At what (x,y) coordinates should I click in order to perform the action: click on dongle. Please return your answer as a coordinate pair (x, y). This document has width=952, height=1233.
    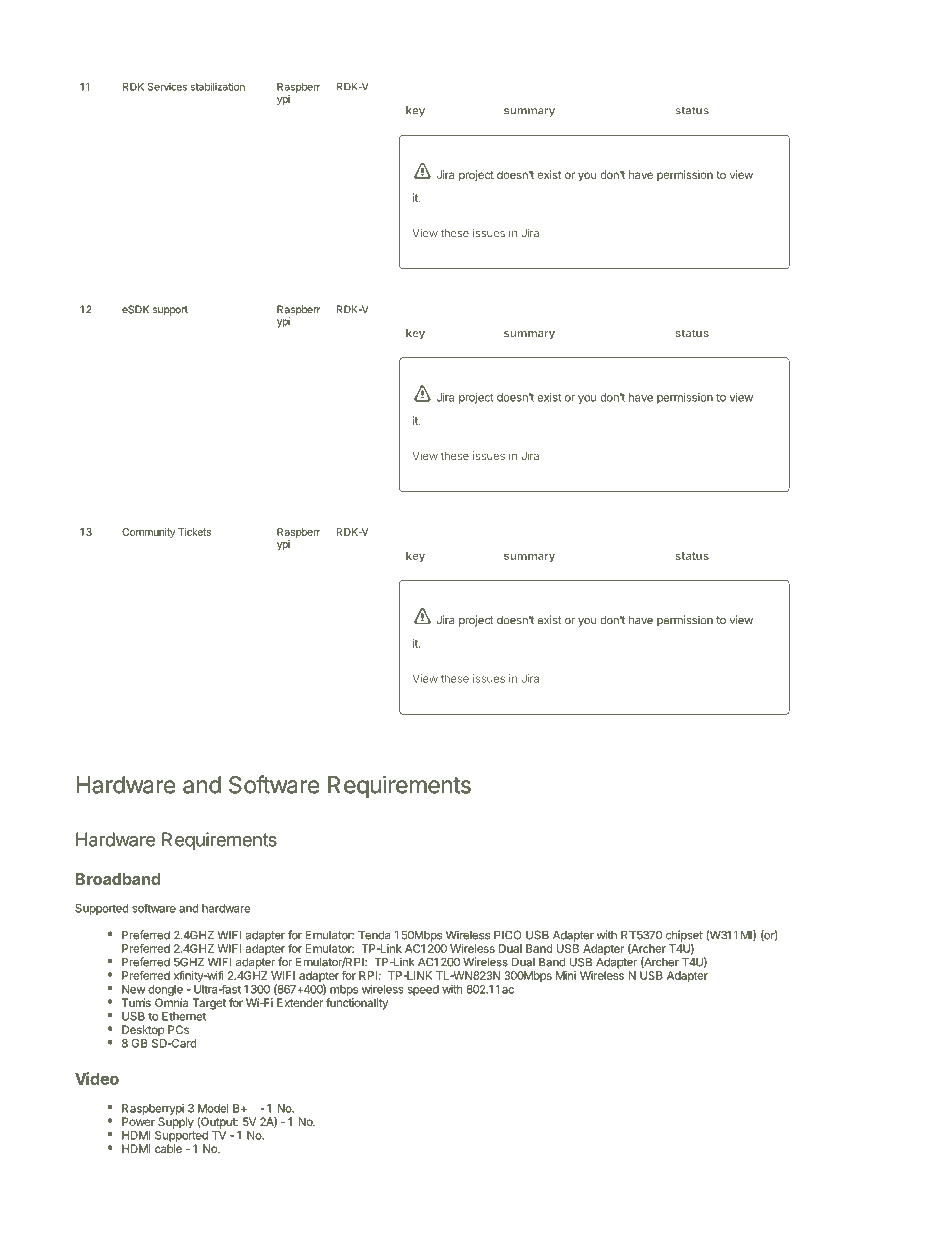
    Looking at the image, I should click on (165, 990).
